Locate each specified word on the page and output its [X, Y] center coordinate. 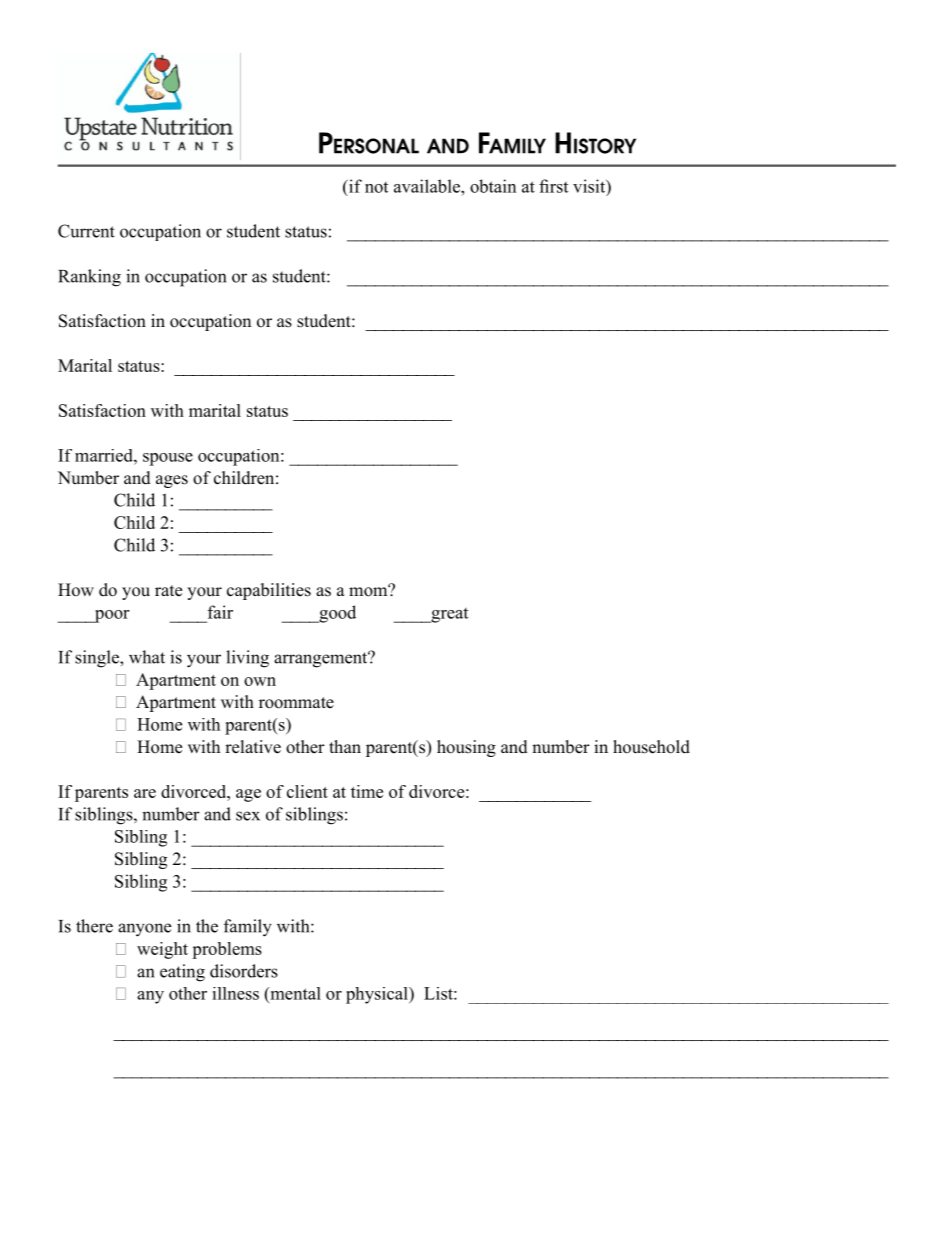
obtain [493, 186]
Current [86, 231]
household [651, 747]
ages [172, 481]
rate [168, 591]
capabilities [269, 591]
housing [466, 748]
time [367, 791]
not [376, 187]
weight [162, 950]
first [553, 186]
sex [248, 816]
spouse [168, 459]
